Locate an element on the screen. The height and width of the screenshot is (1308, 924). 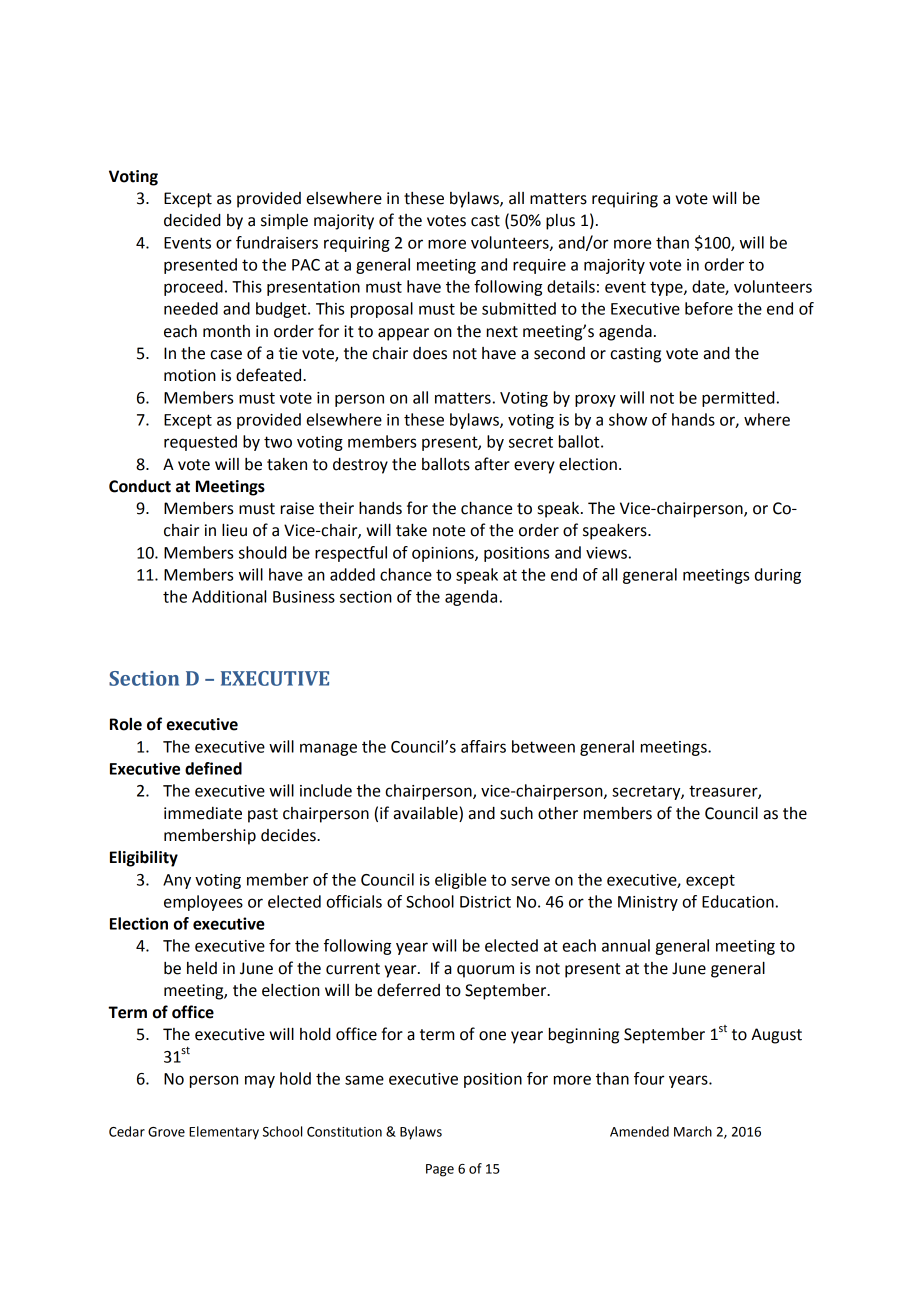
opinions is located at coordinates (444, 554).
